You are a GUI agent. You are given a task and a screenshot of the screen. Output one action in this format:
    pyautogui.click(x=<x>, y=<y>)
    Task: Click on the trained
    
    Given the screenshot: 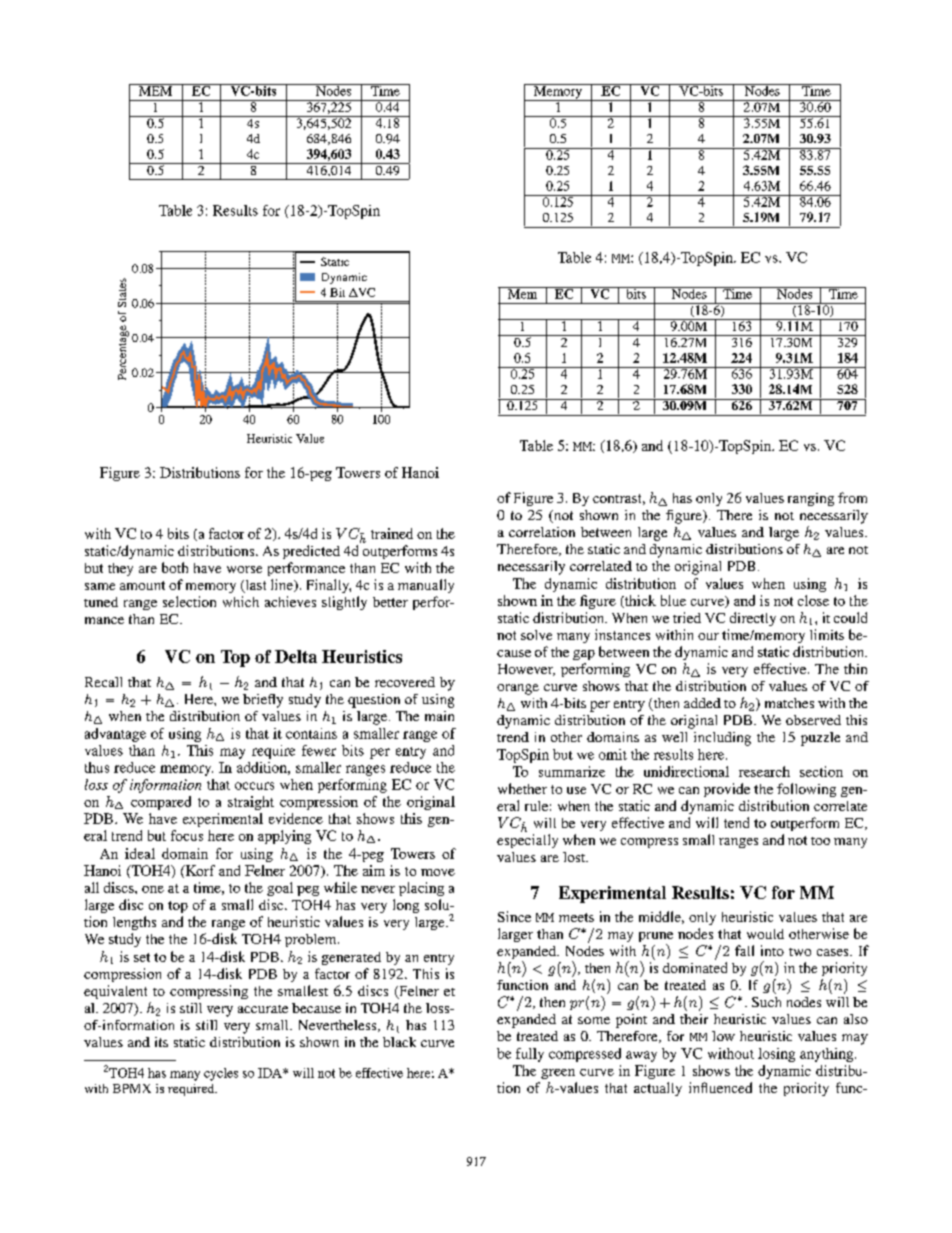 What is the action you would take?
    pyautogui.click(x=392, y=533)
